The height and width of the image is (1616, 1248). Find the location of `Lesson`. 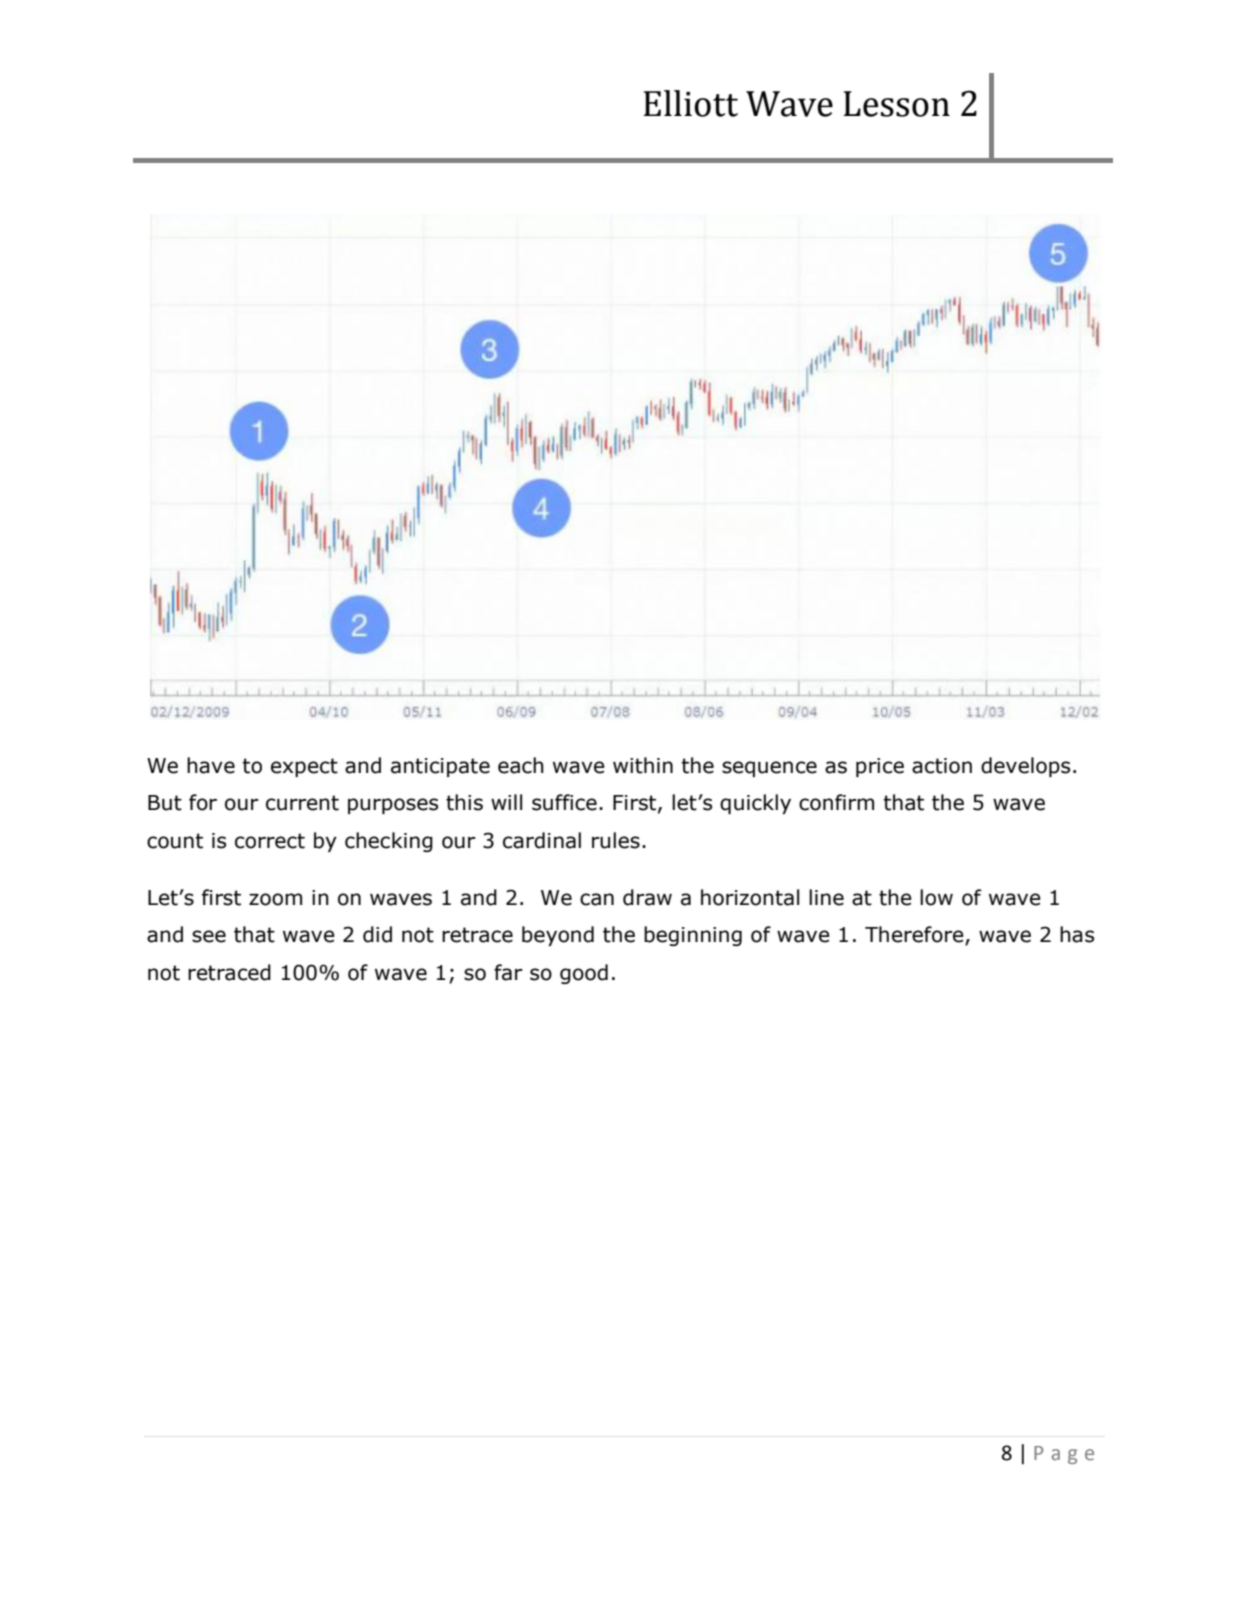

Lesson is located at coordinates (896, 104).
